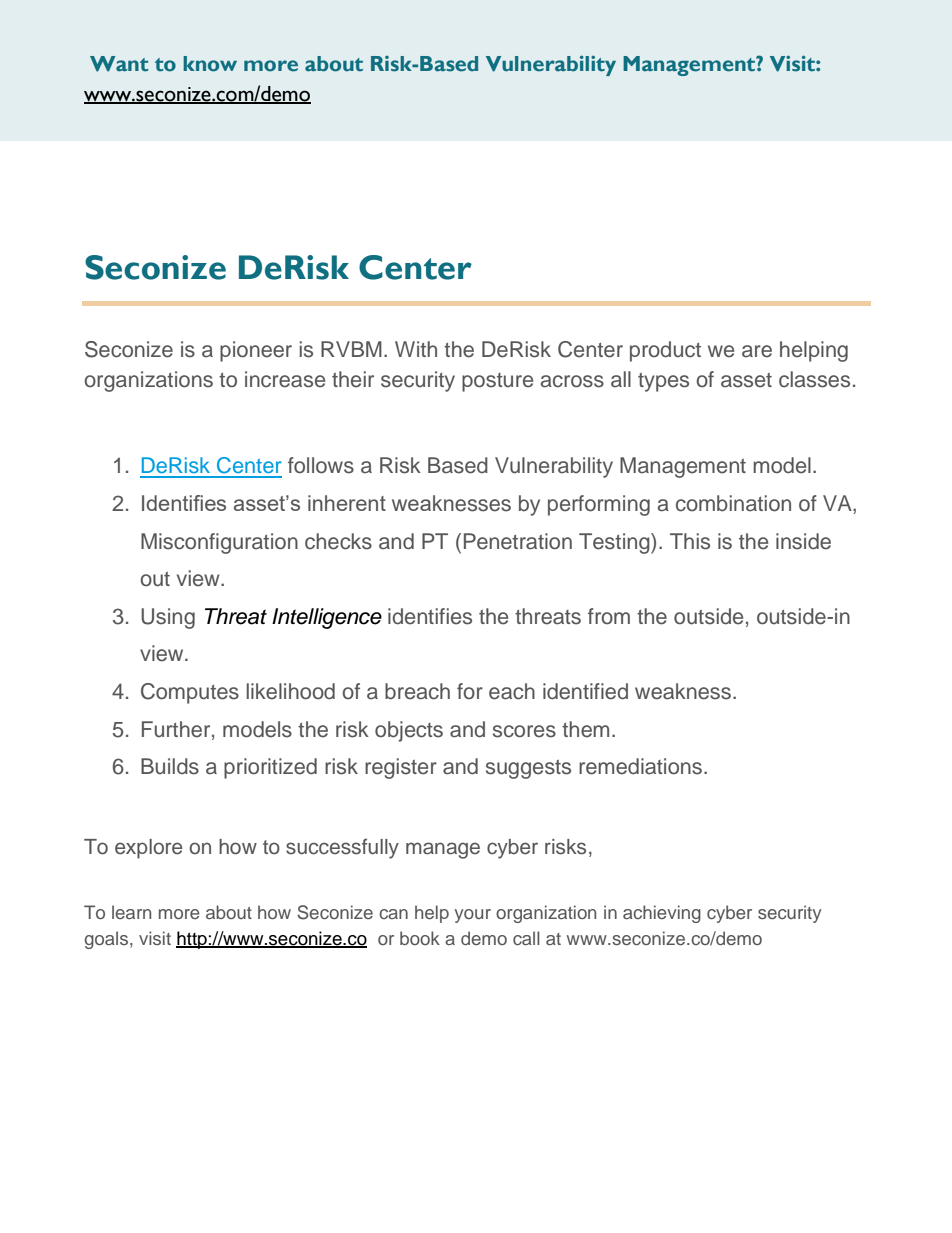 This page has width=952, height=1233. Describe the element at coordinates (327, 618) in the page. I see `Intelligence` at that location.
